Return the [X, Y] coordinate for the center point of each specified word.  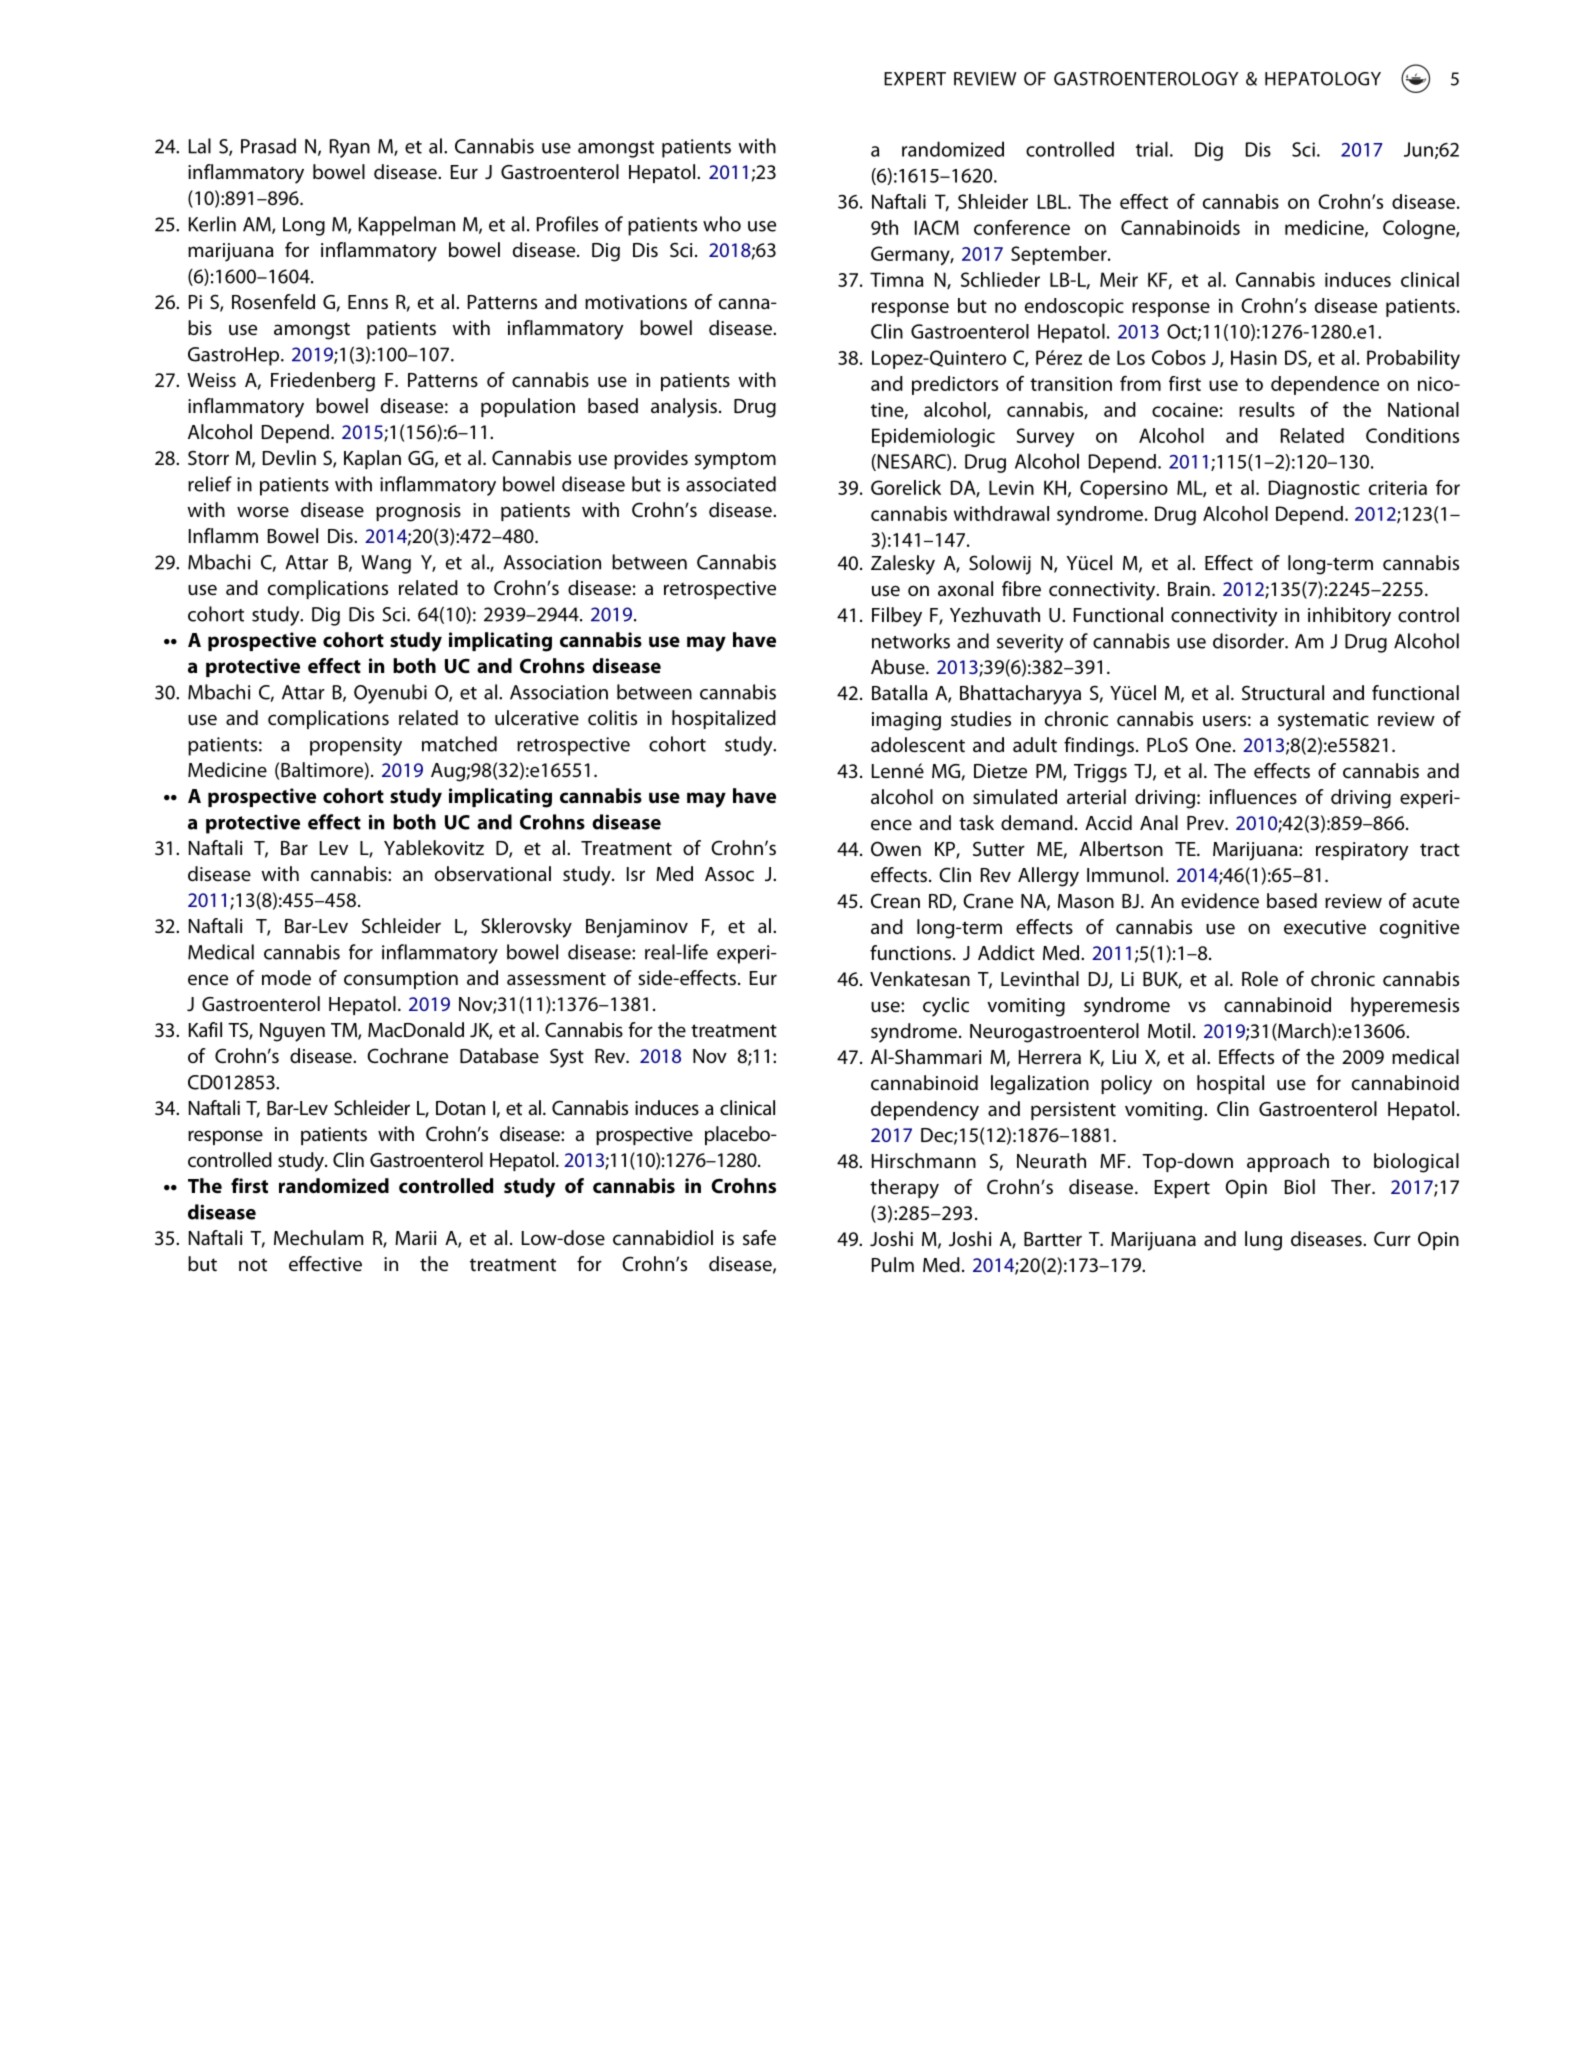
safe [759, 1238]
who [722, 224]
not [253, 1265]
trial [1152, 149]
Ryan [350, 148]
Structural [1283, 693]
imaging [906, 721]
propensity [356, 746]
